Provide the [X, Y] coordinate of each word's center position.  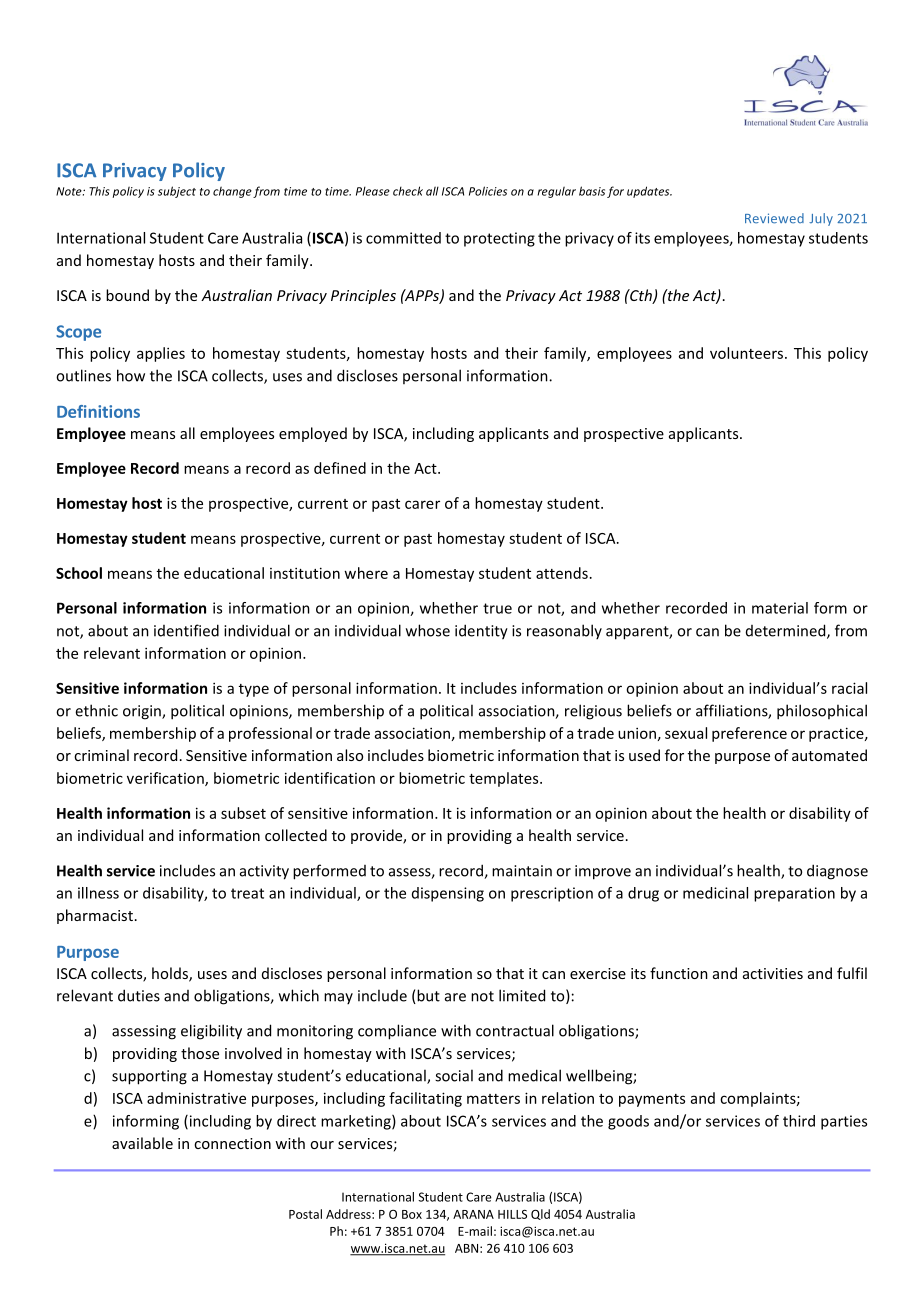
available [142, 1143]
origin [143, 712]
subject [177, 192]
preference [749, 734]
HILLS [512, 1214]
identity [481, 632]
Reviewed [774, 218]
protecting [499, 239]
